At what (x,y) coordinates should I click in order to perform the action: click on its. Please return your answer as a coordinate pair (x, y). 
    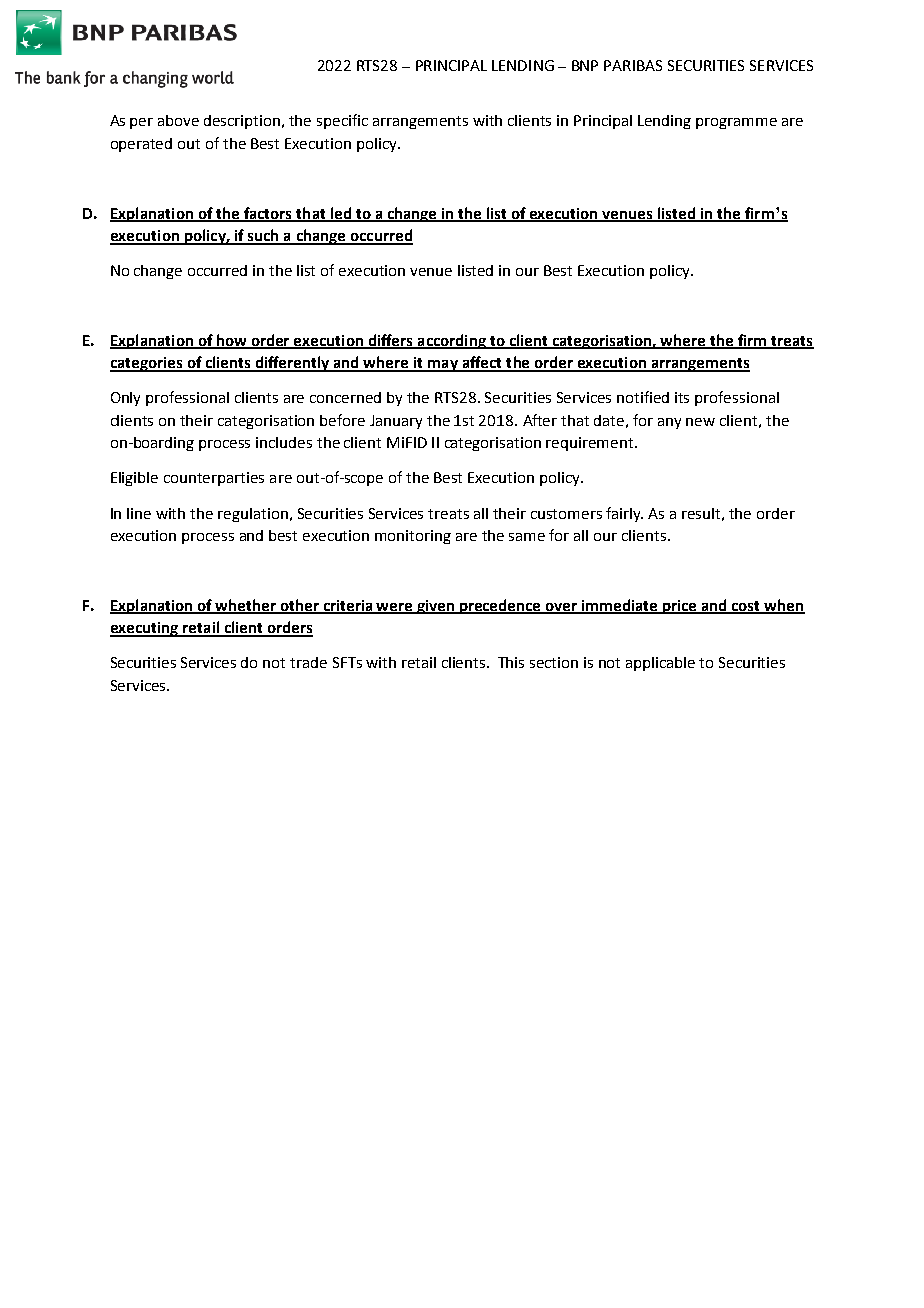
    Looking at the image, I should click on (682, 397).
